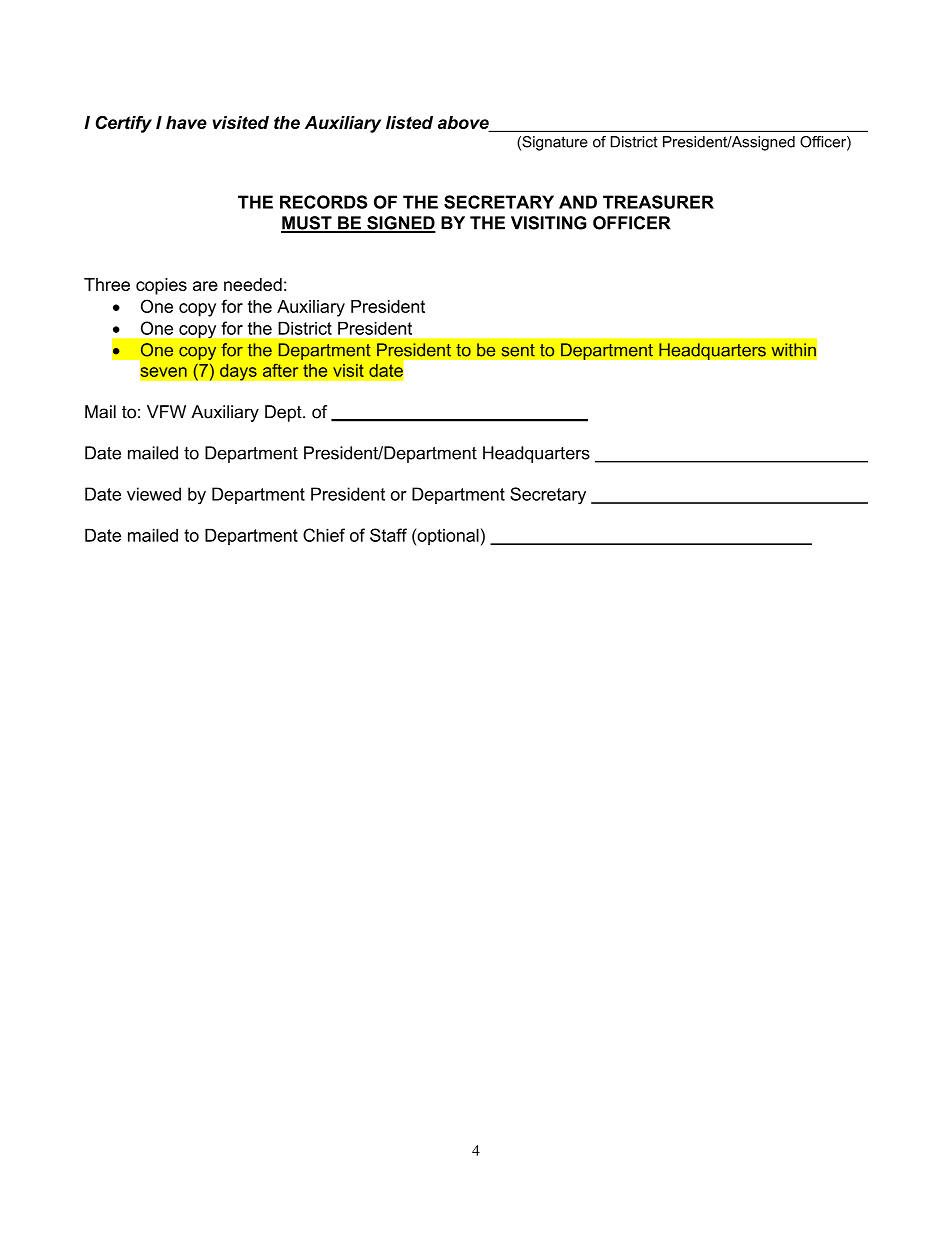 The width and height of the page is (952, 1233). What do you see at coordinates (280, 370) in the page?
I see `after` at bounding box center [280, 370].
